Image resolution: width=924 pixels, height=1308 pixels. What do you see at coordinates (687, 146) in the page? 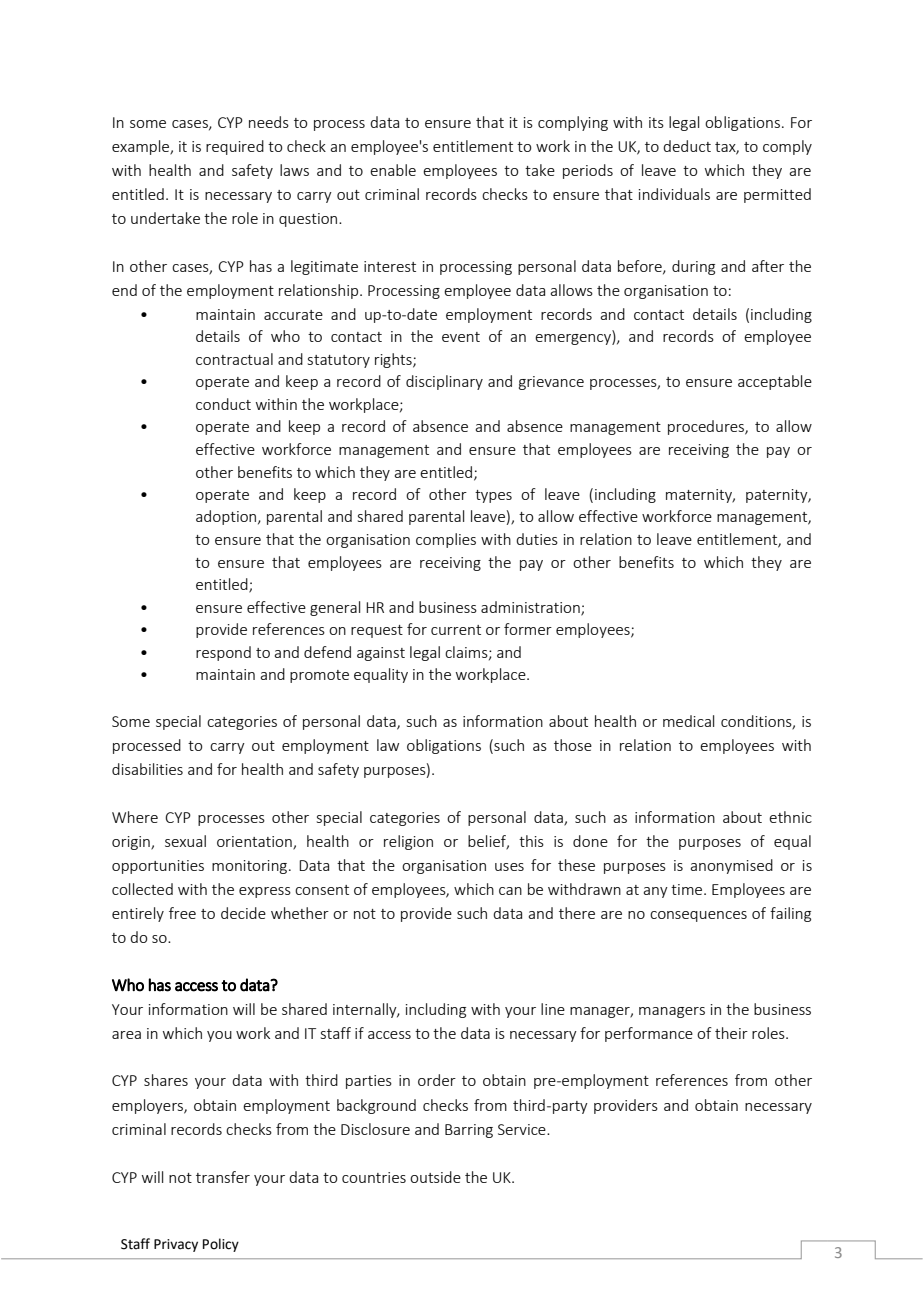
I see `deduct` at bounding box center [687, 146].
